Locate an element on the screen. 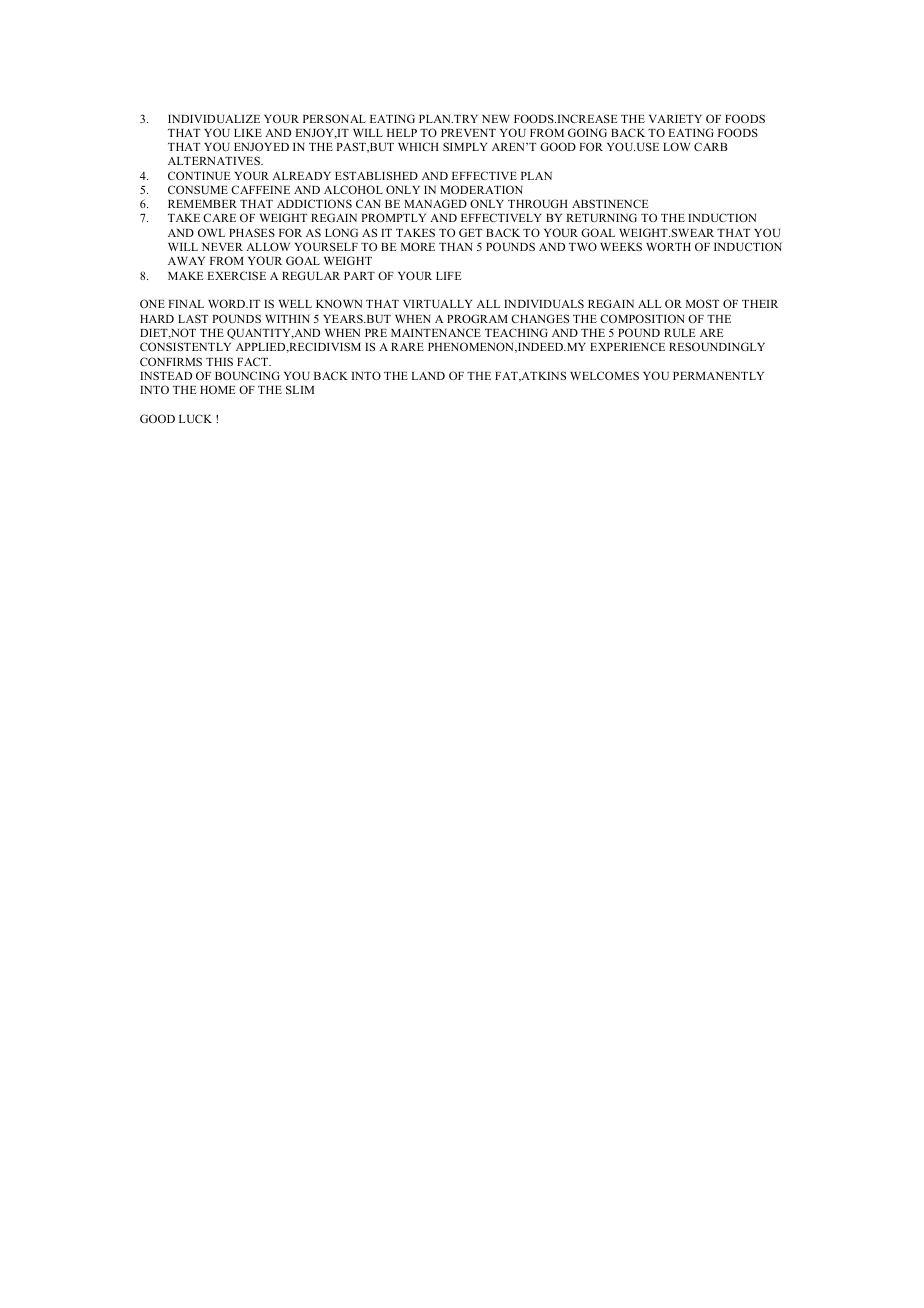 This screenshot has height=1308, width=924. WORTH is located at coordinates (668, 246).
